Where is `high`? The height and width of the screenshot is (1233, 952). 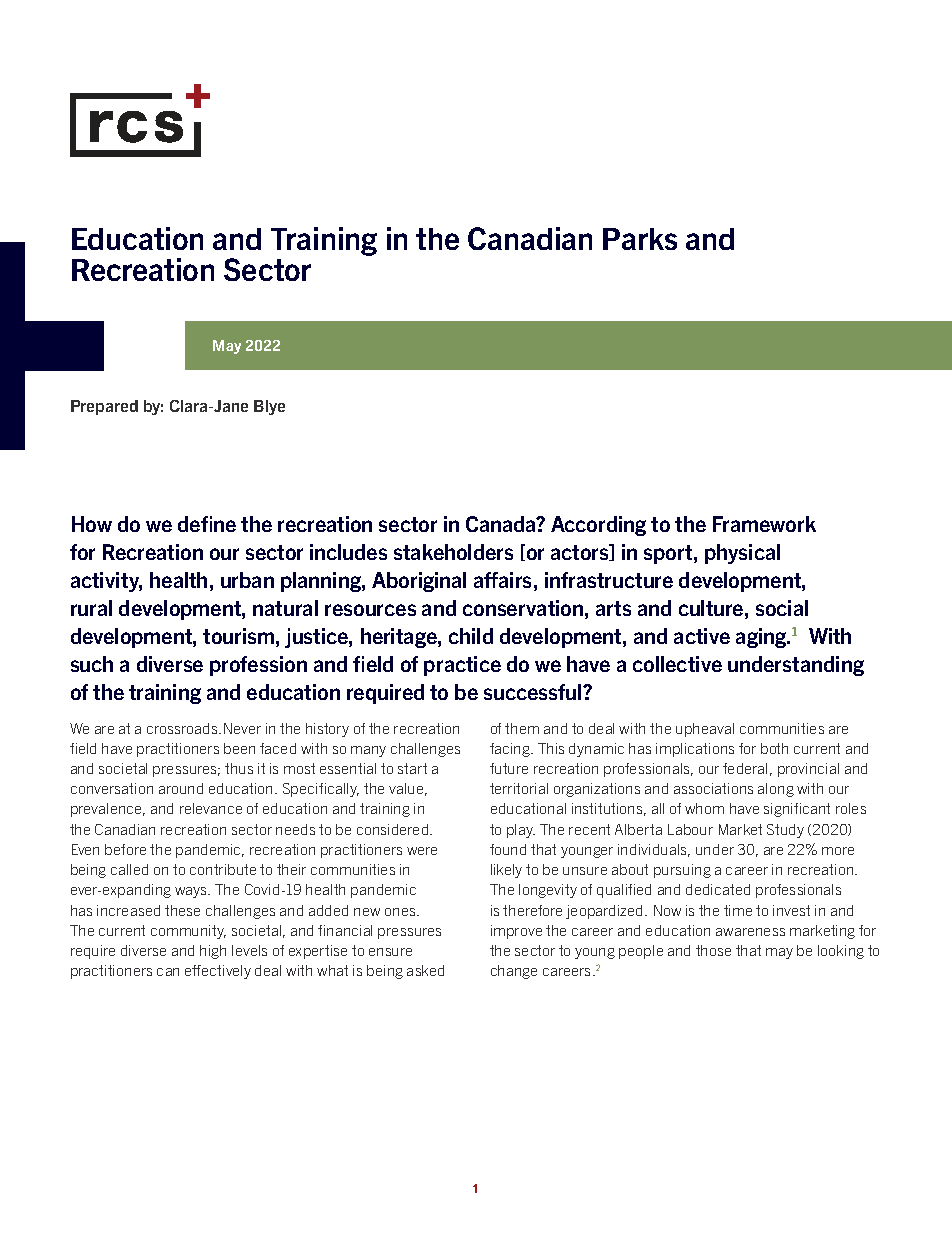 high is located at coordinates (213, 952).
